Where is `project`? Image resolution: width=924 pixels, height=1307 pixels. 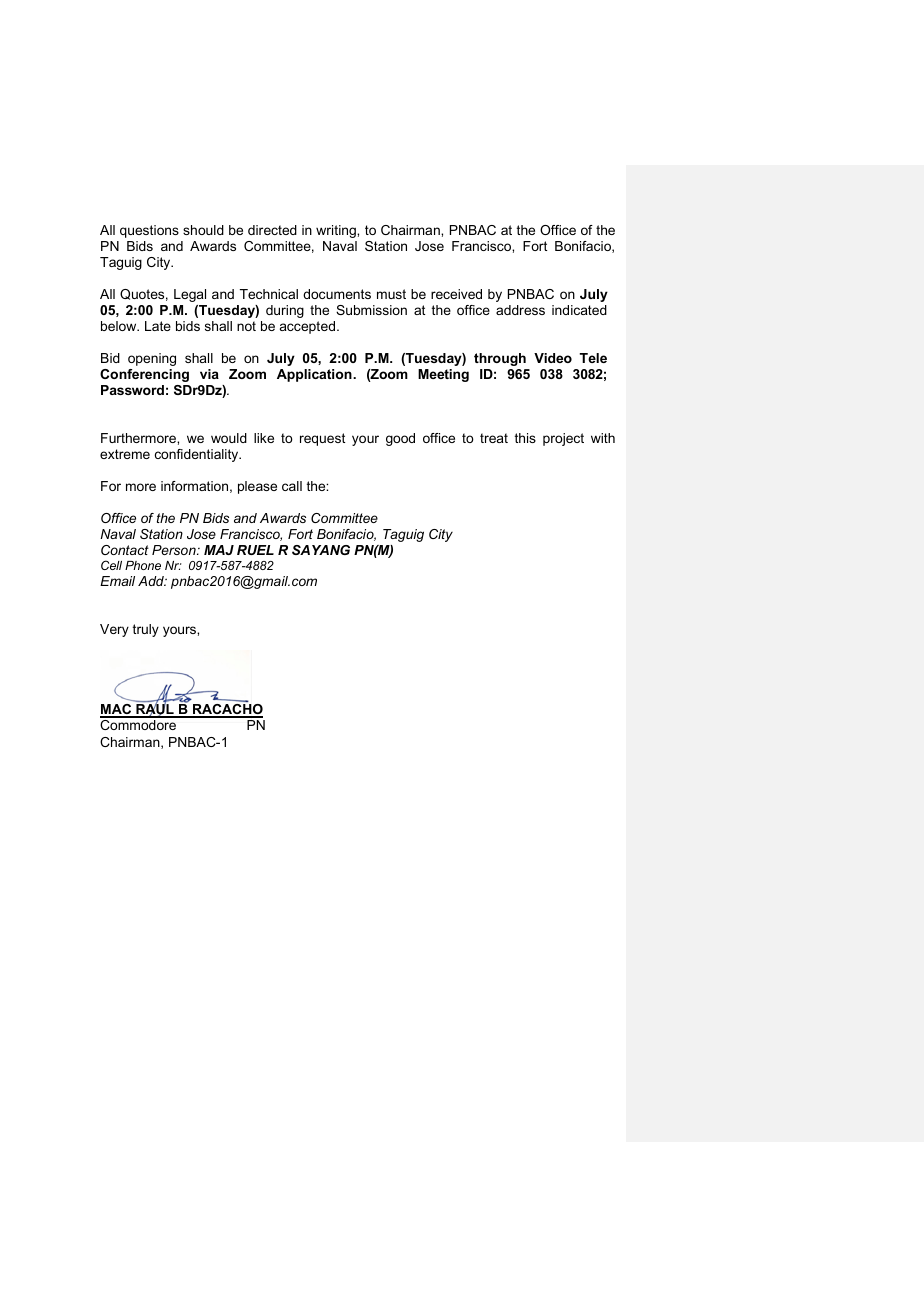 project is located at coordinates (563, 439).
